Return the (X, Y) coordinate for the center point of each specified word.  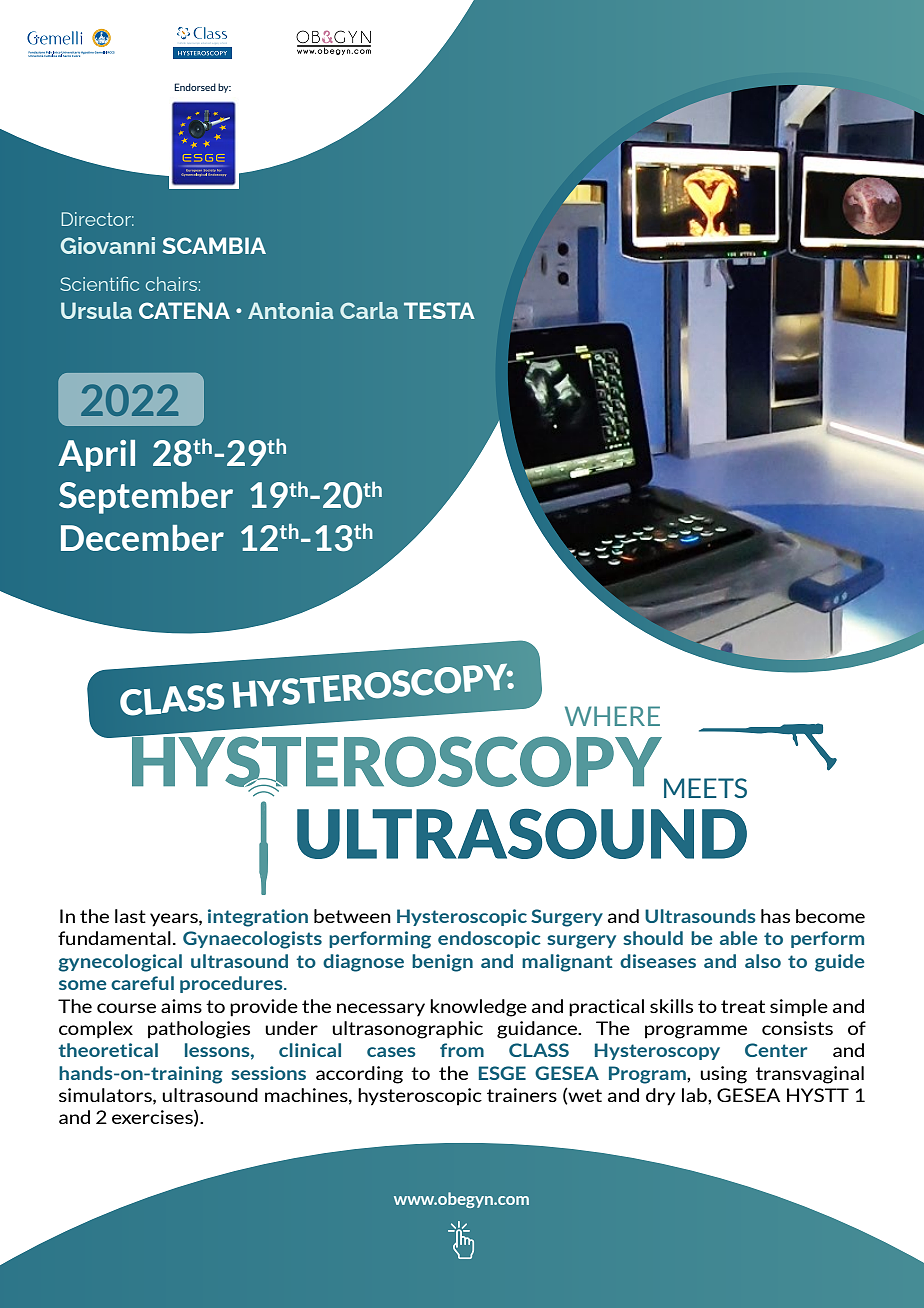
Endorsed (195, 87)
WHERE (612, 716)
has (775, 916)
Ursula (96, 310)
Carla (369, 310)
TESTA (439, 310)
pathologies (199, 1030)
